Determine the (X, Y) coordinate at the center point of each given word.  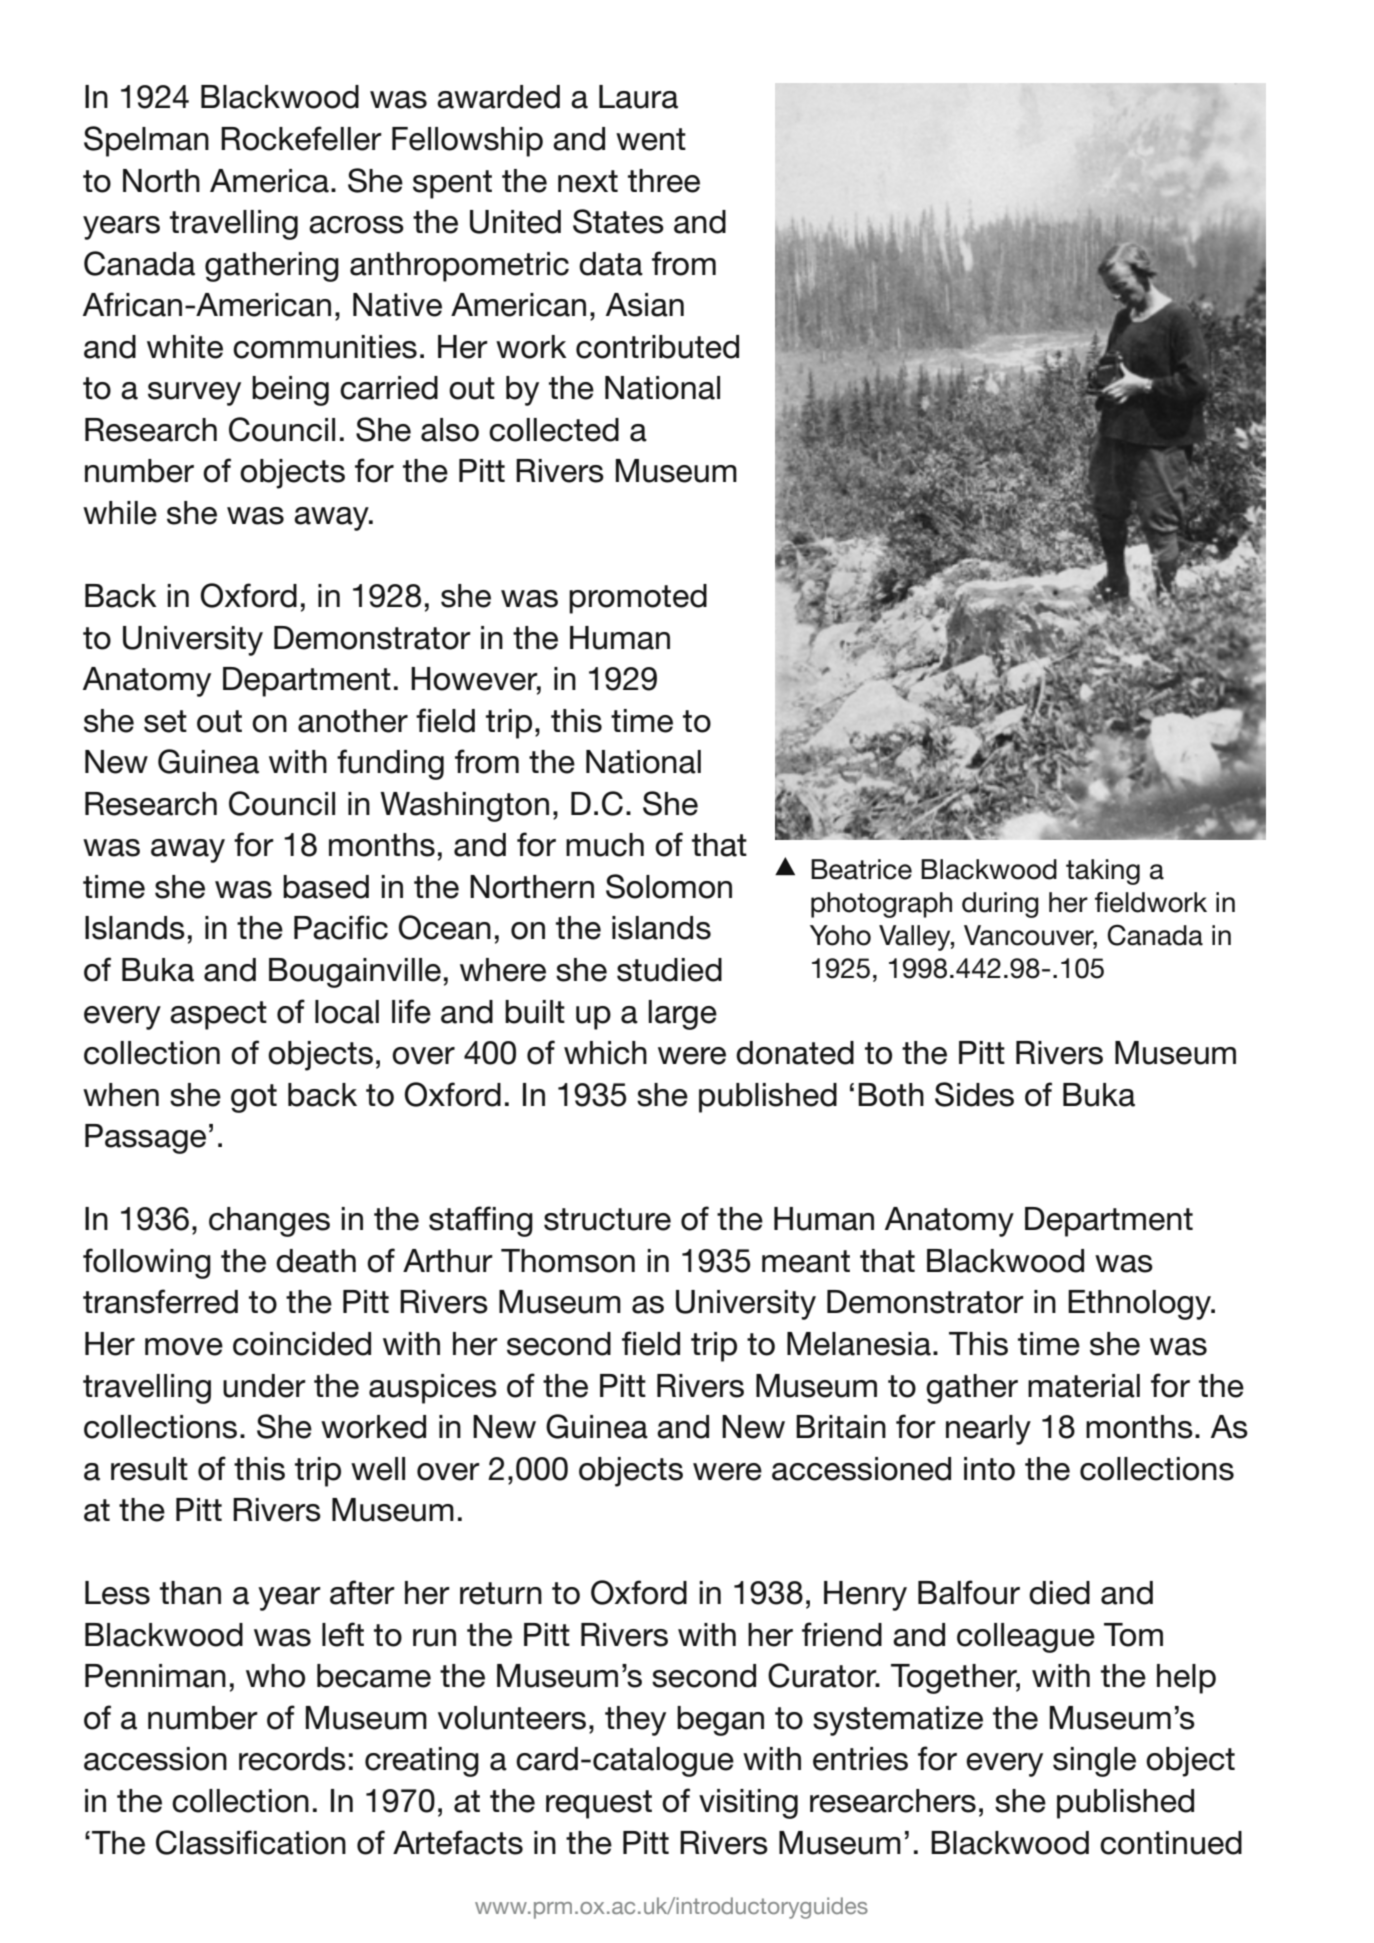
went (651, 139)
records (292, 1759)
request (599, 1804)
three (664, 181)
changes (269, 1222)
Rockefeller (301, 138)
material (1084, 1386)
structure (607, 1219)
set (165, 721)
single (1094, 1762)
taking (1103, 872)
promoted (638, 599)
